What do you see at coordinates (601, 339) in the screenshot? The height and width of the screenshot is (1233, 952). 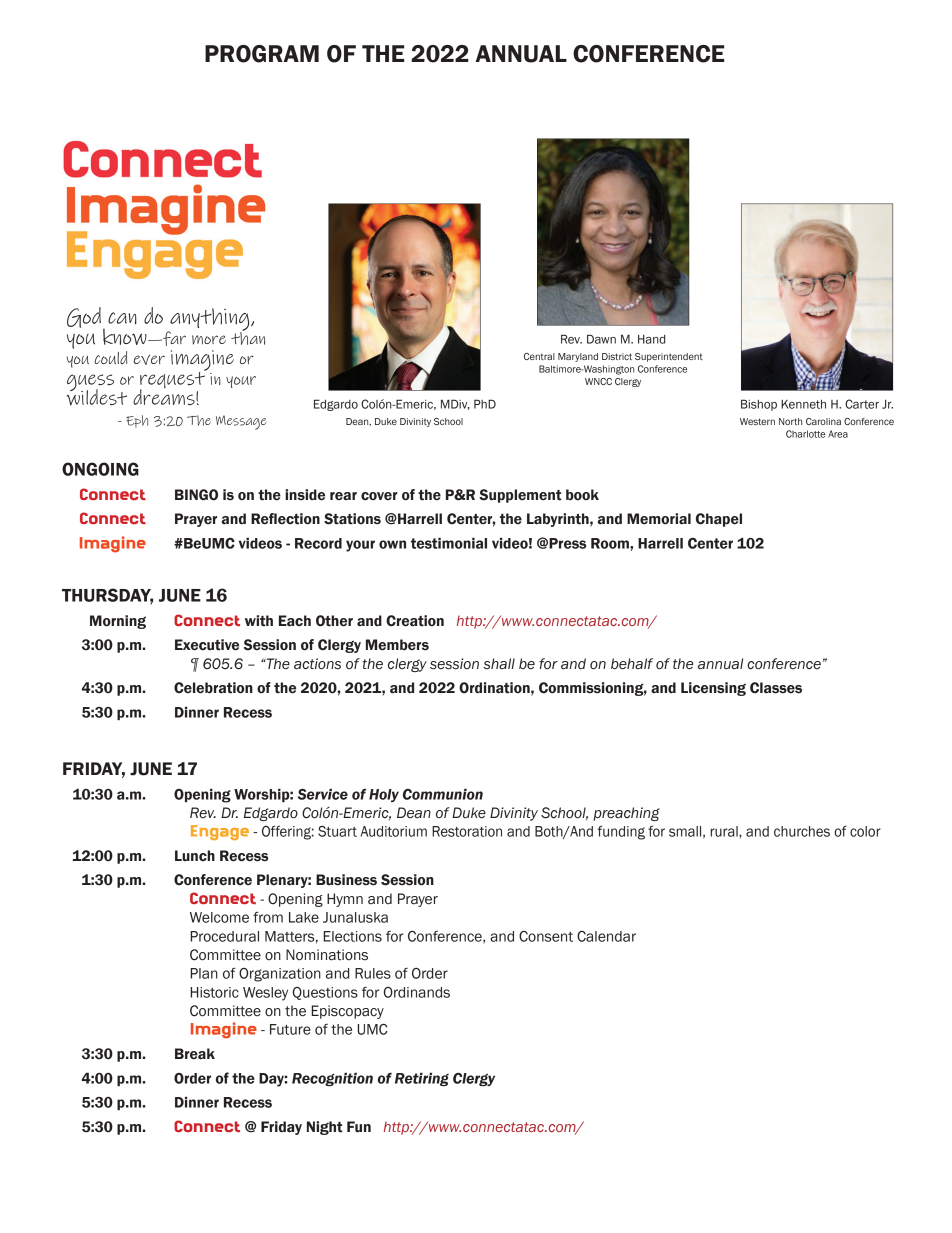 I see `Dawn` at bounding box center [601, 339].
